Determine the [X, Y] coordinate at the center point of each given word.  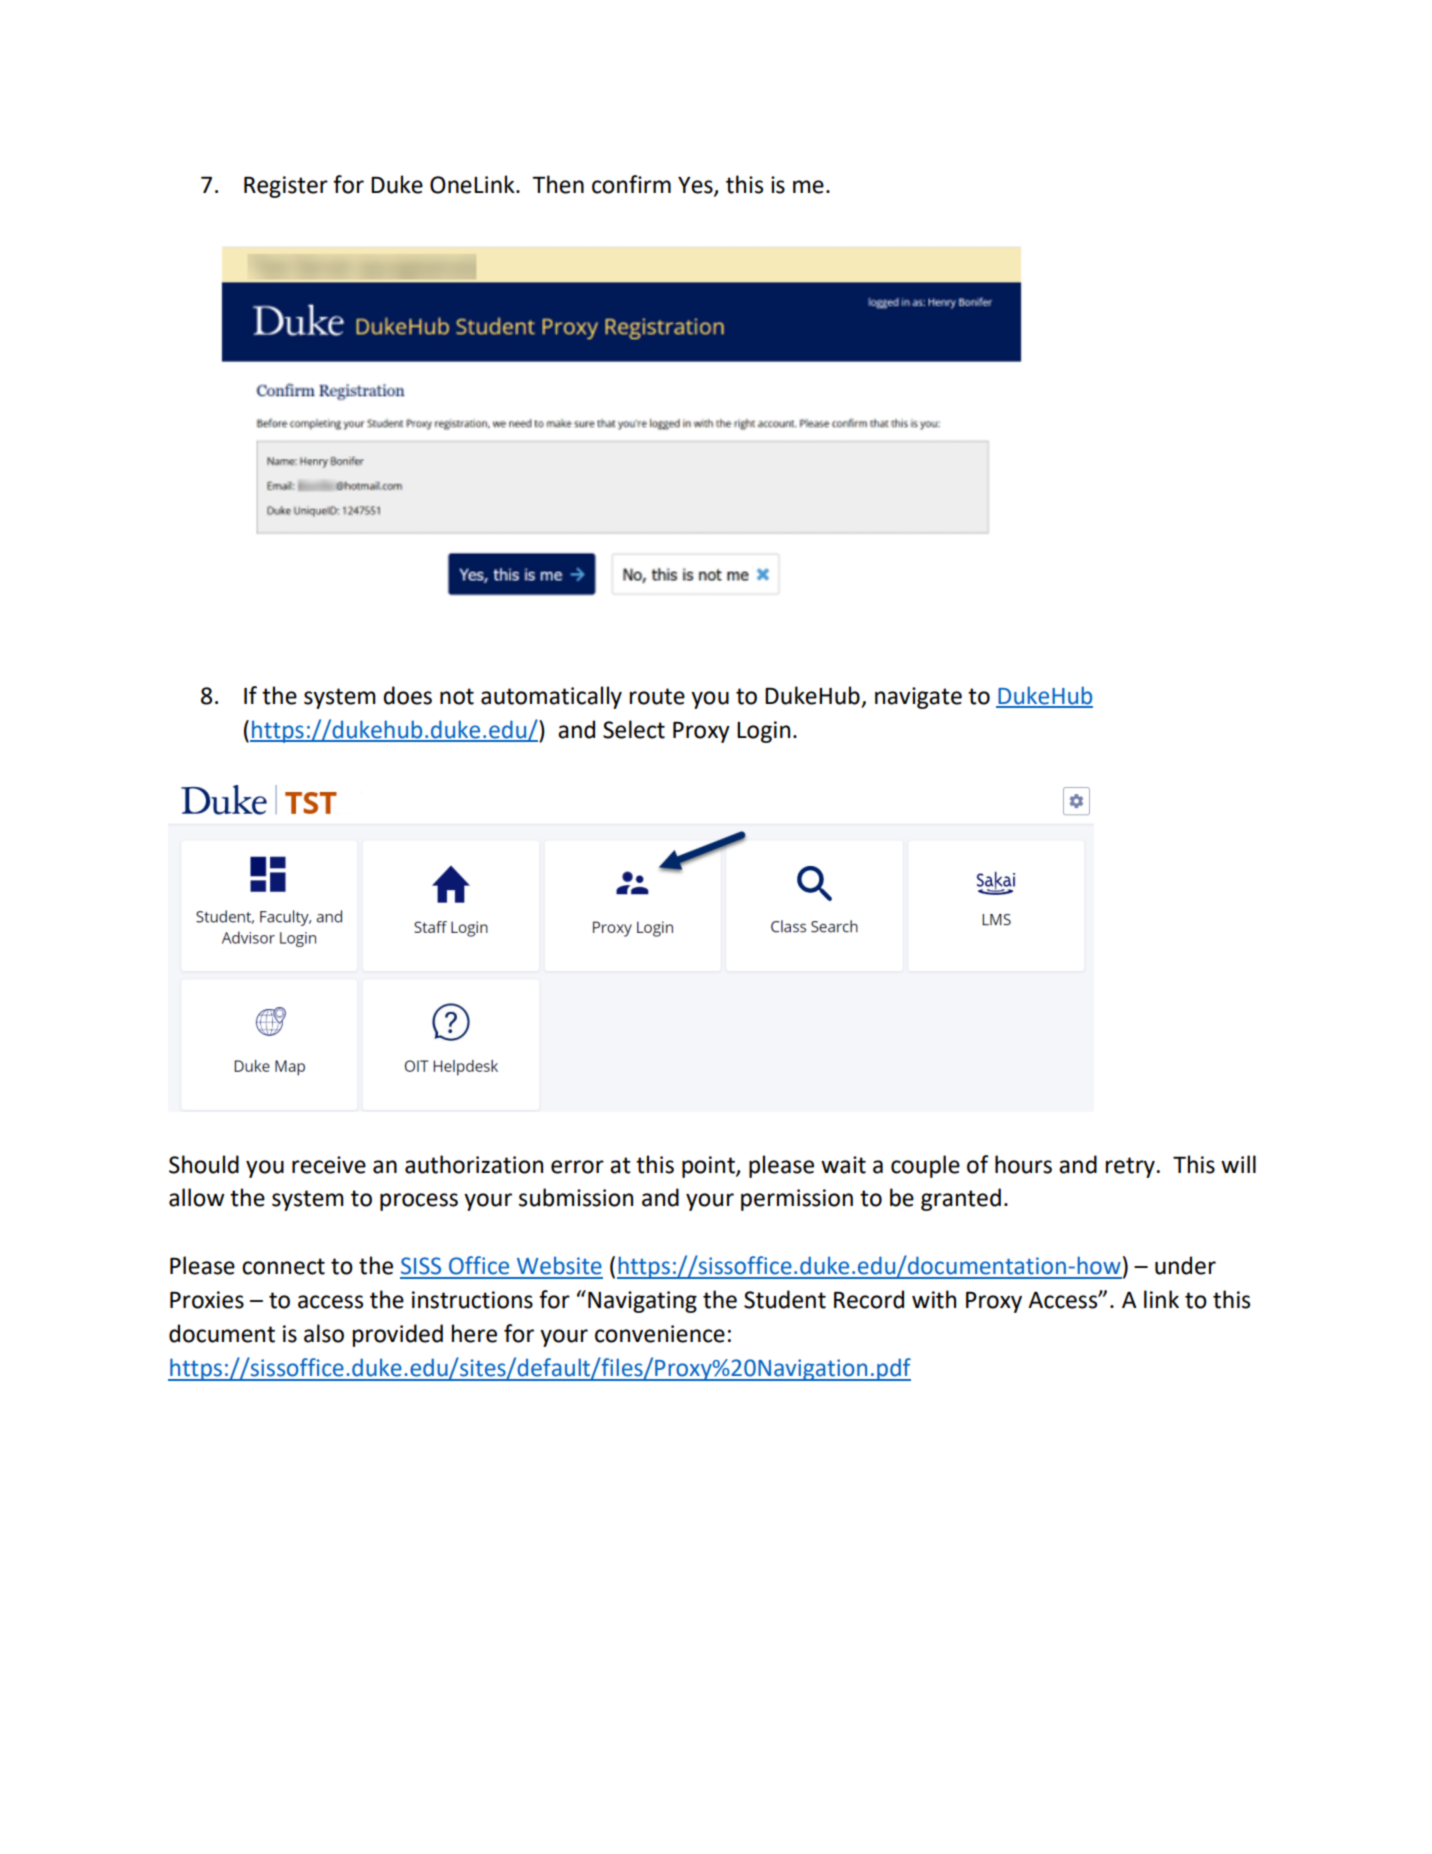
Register [286, 187]
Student [785, 1299]
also [324, 1333]
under [1185, 1265]
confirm [631, 184]
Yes [696, 186]
